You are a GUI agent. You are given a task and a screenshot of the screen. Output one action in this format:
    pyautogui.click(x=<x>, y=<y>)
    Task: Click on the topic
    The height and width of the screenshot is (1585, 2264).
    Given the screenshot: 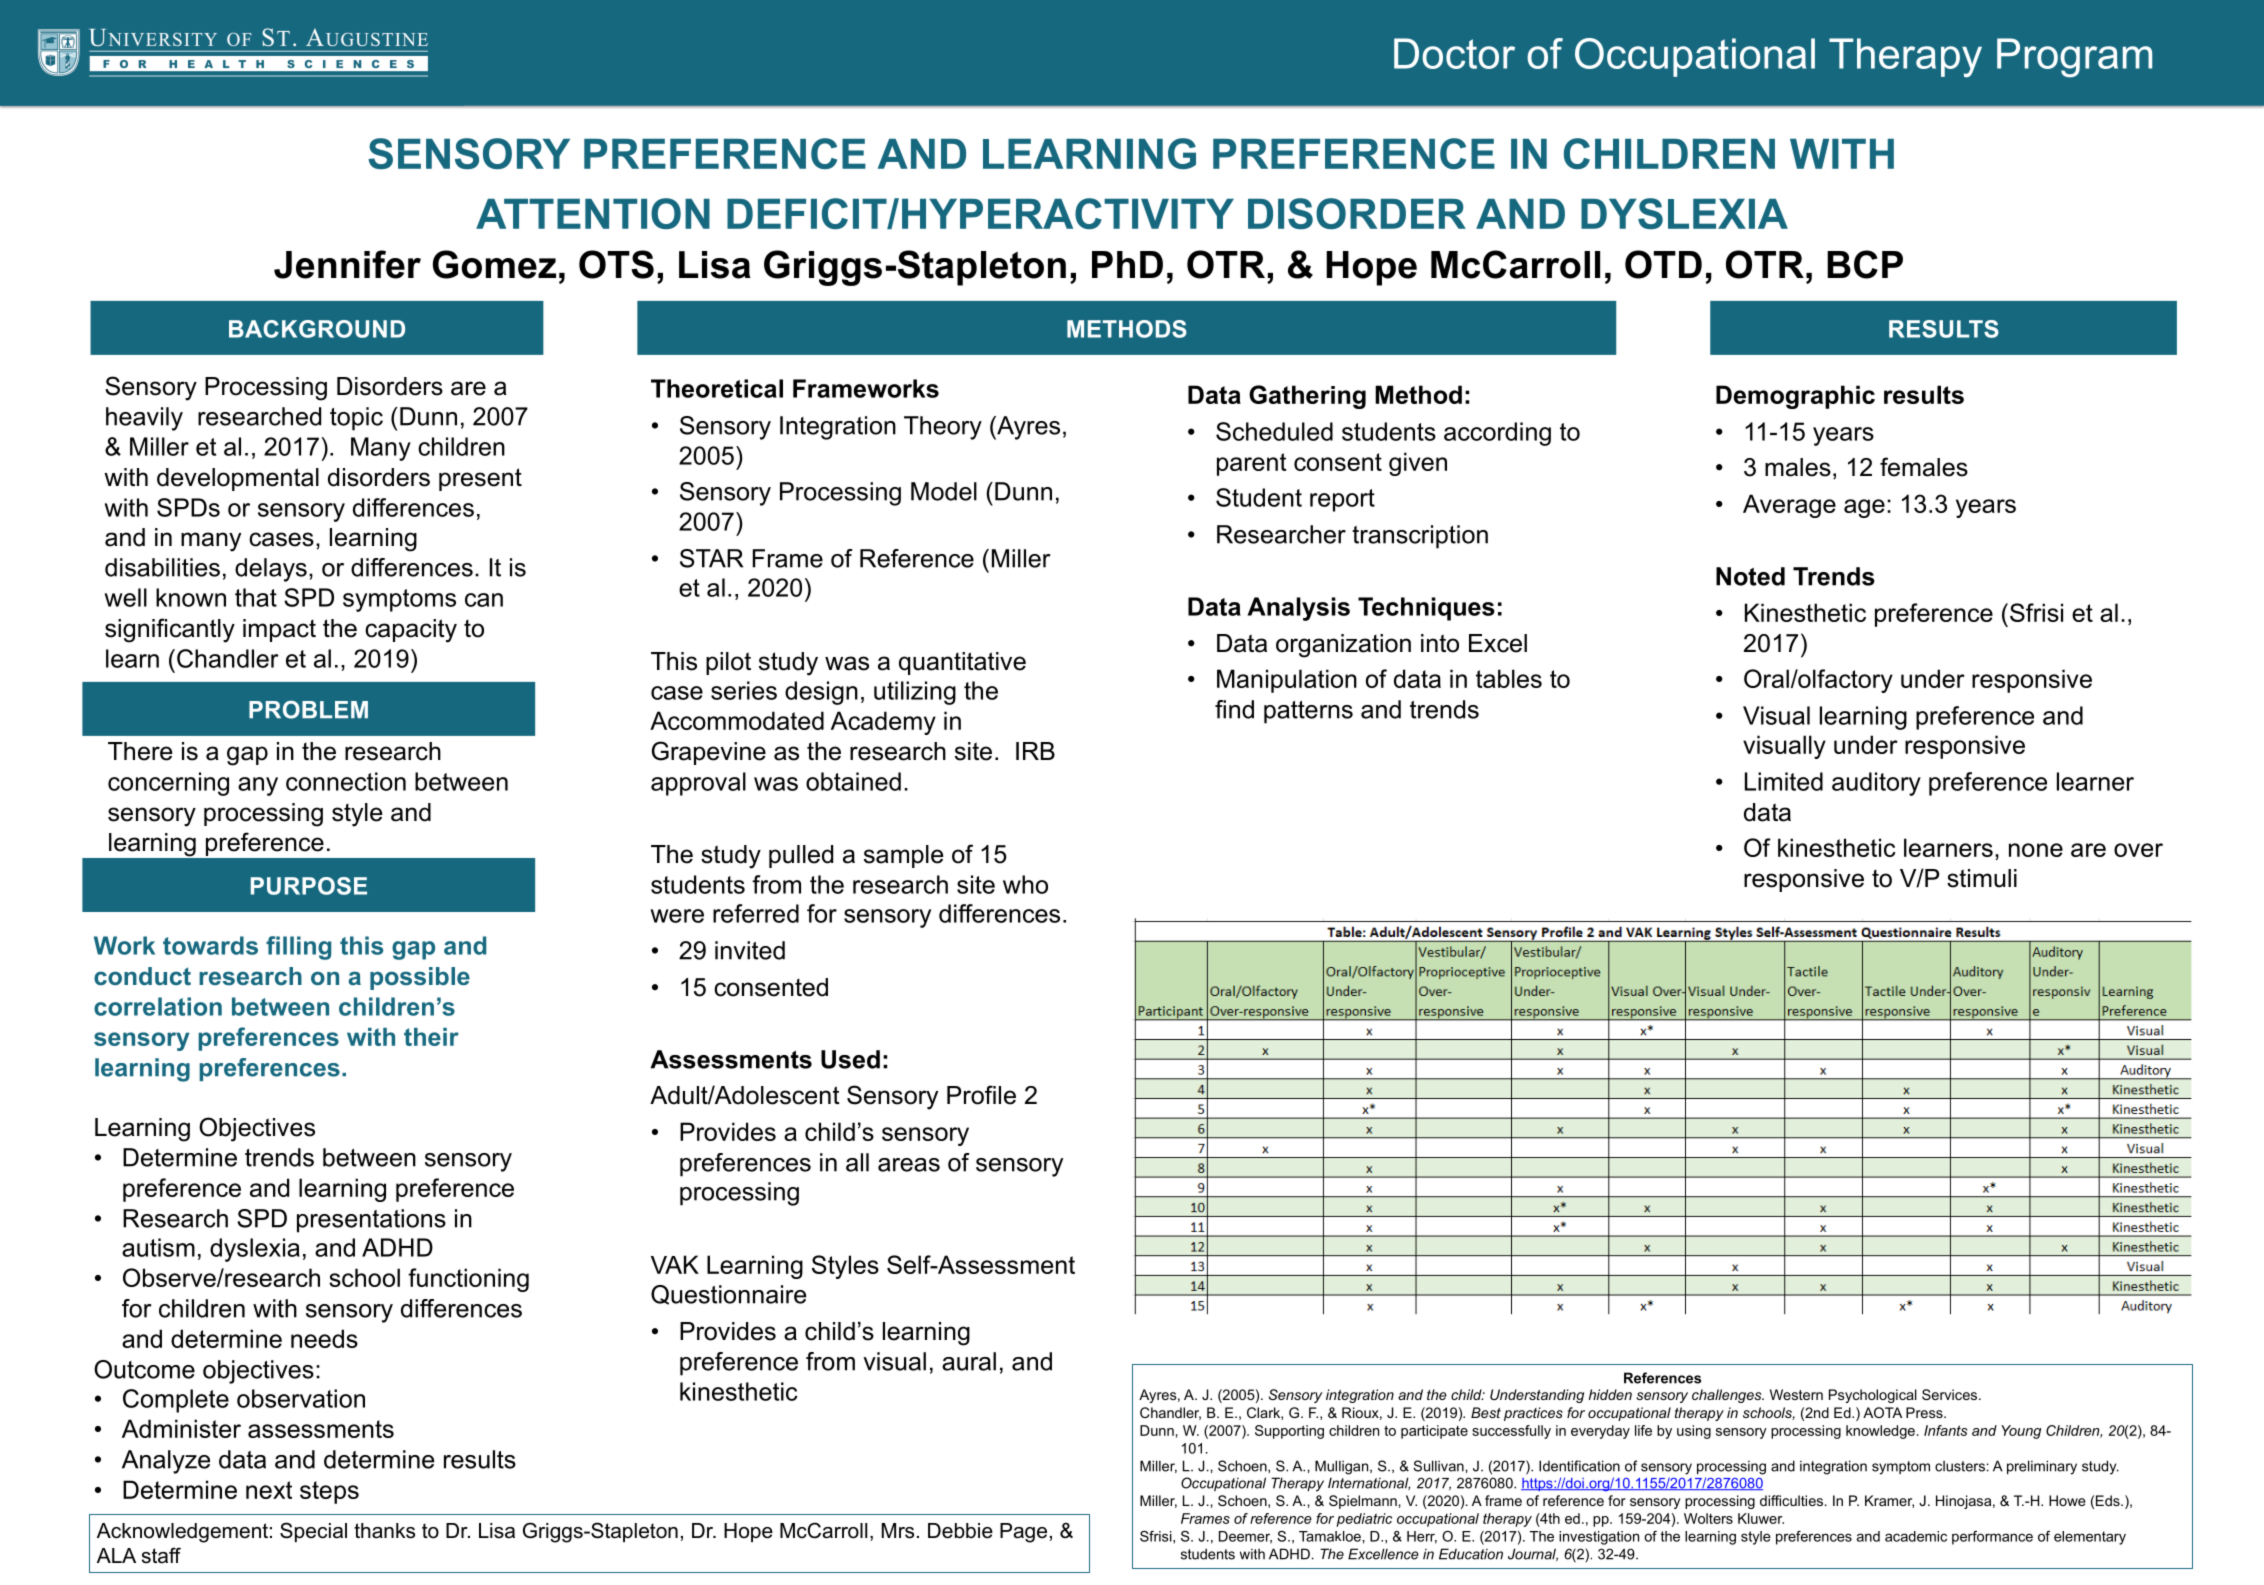 What is the action you would take?
    pyautogui.click(x=356, y=419)
